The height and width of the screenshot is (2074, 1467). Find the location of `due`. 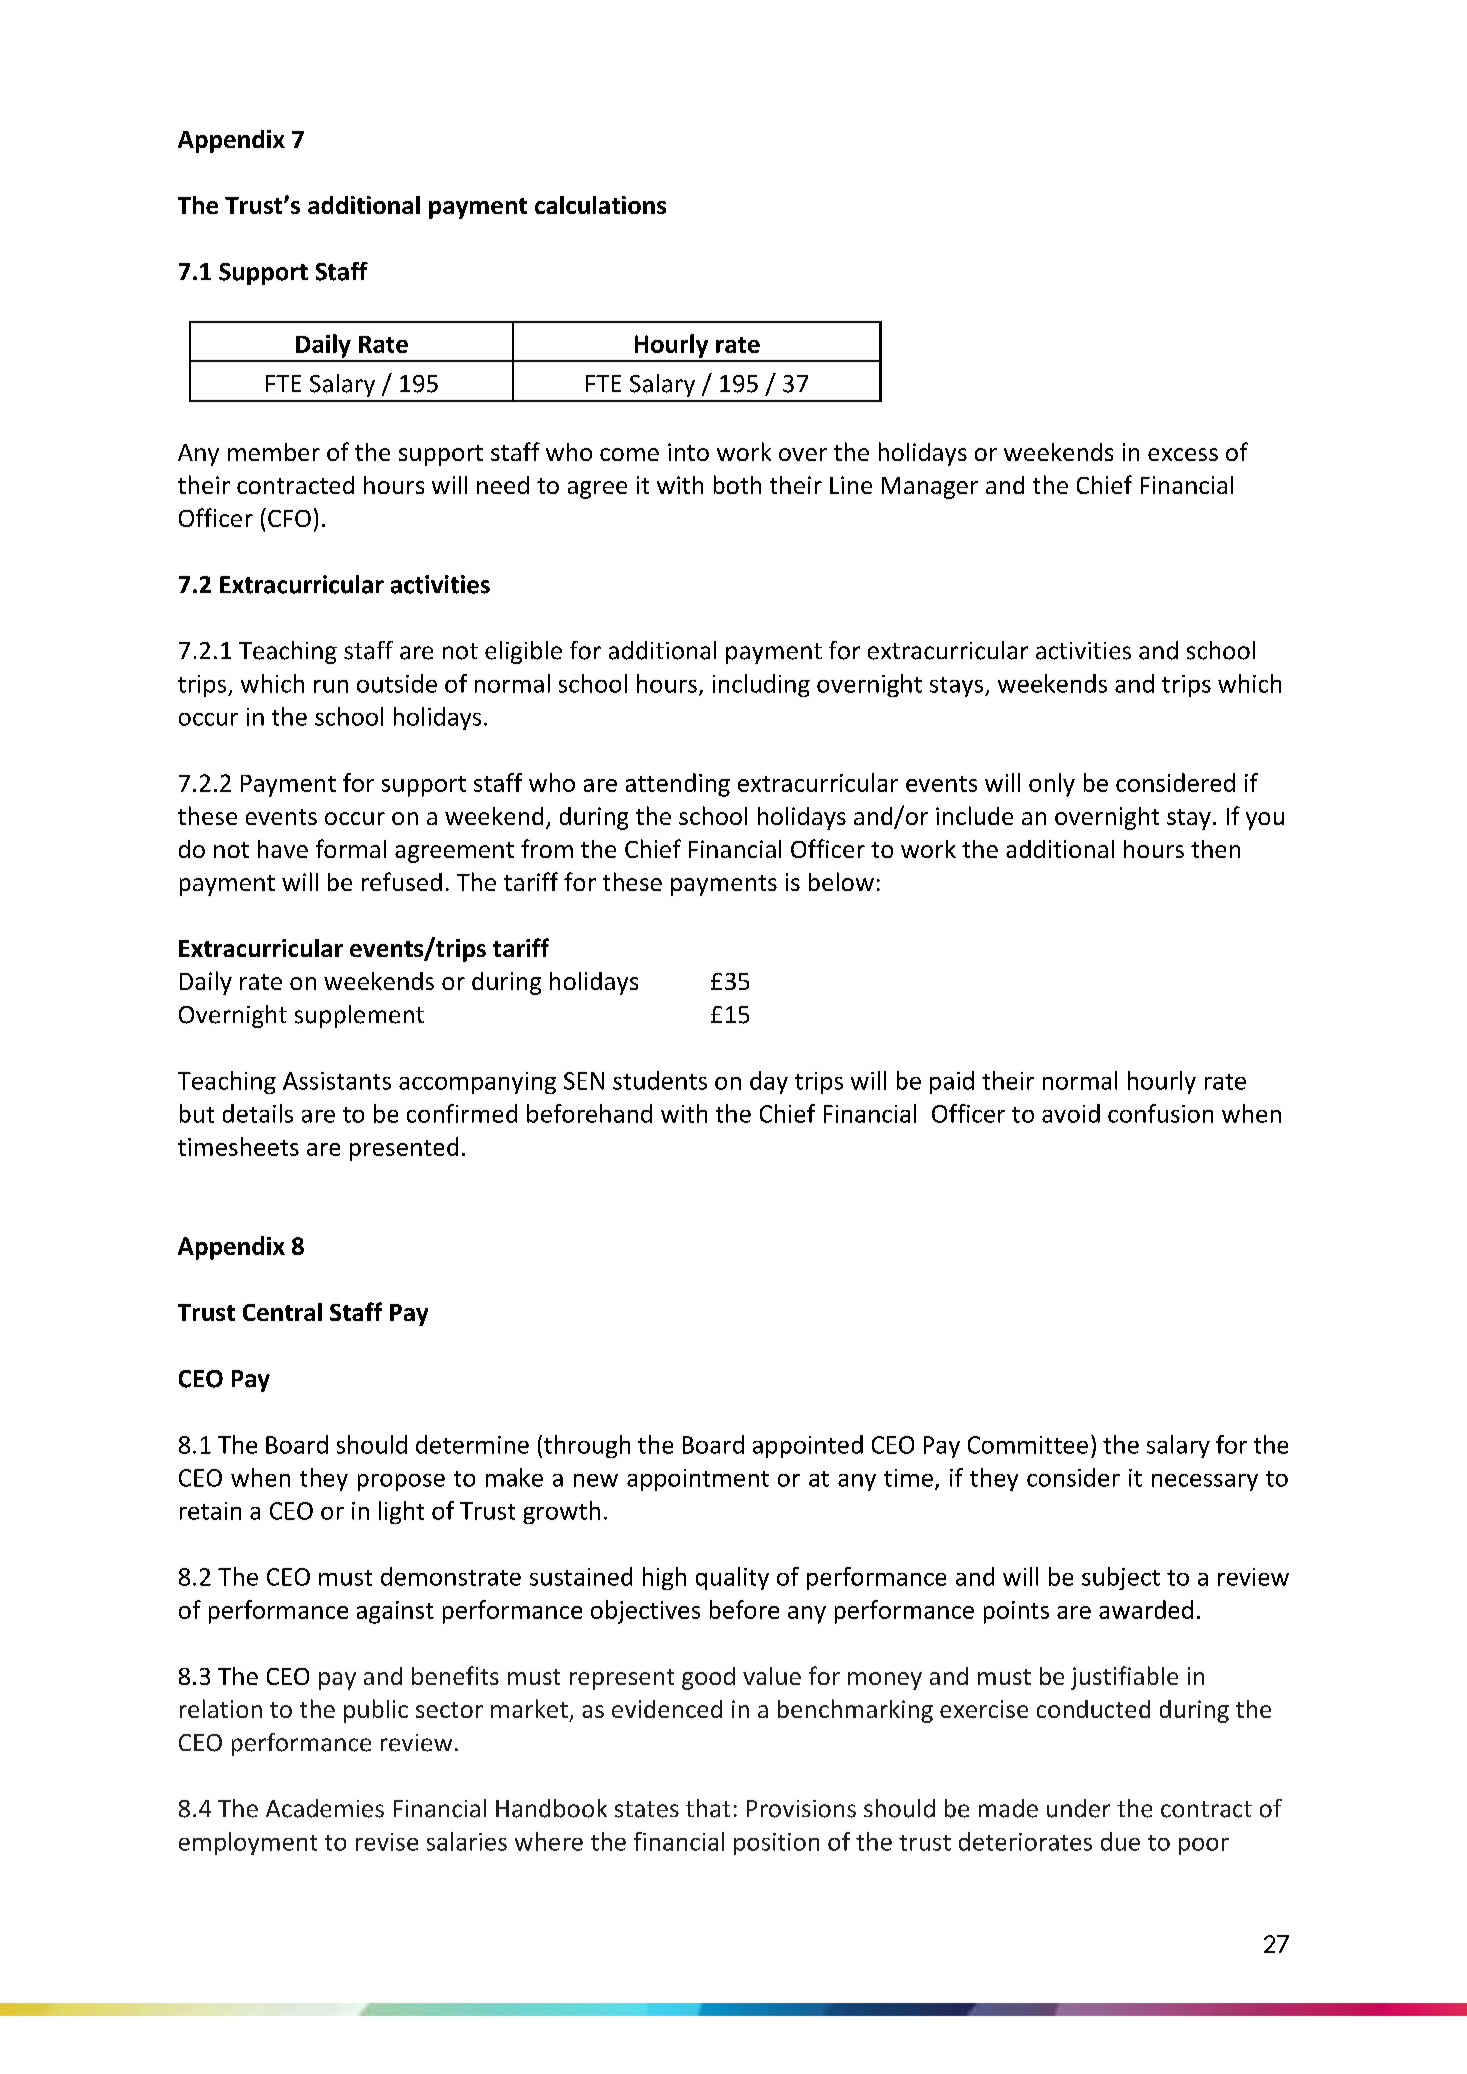

due is located at coordinates (1120, 1841).
